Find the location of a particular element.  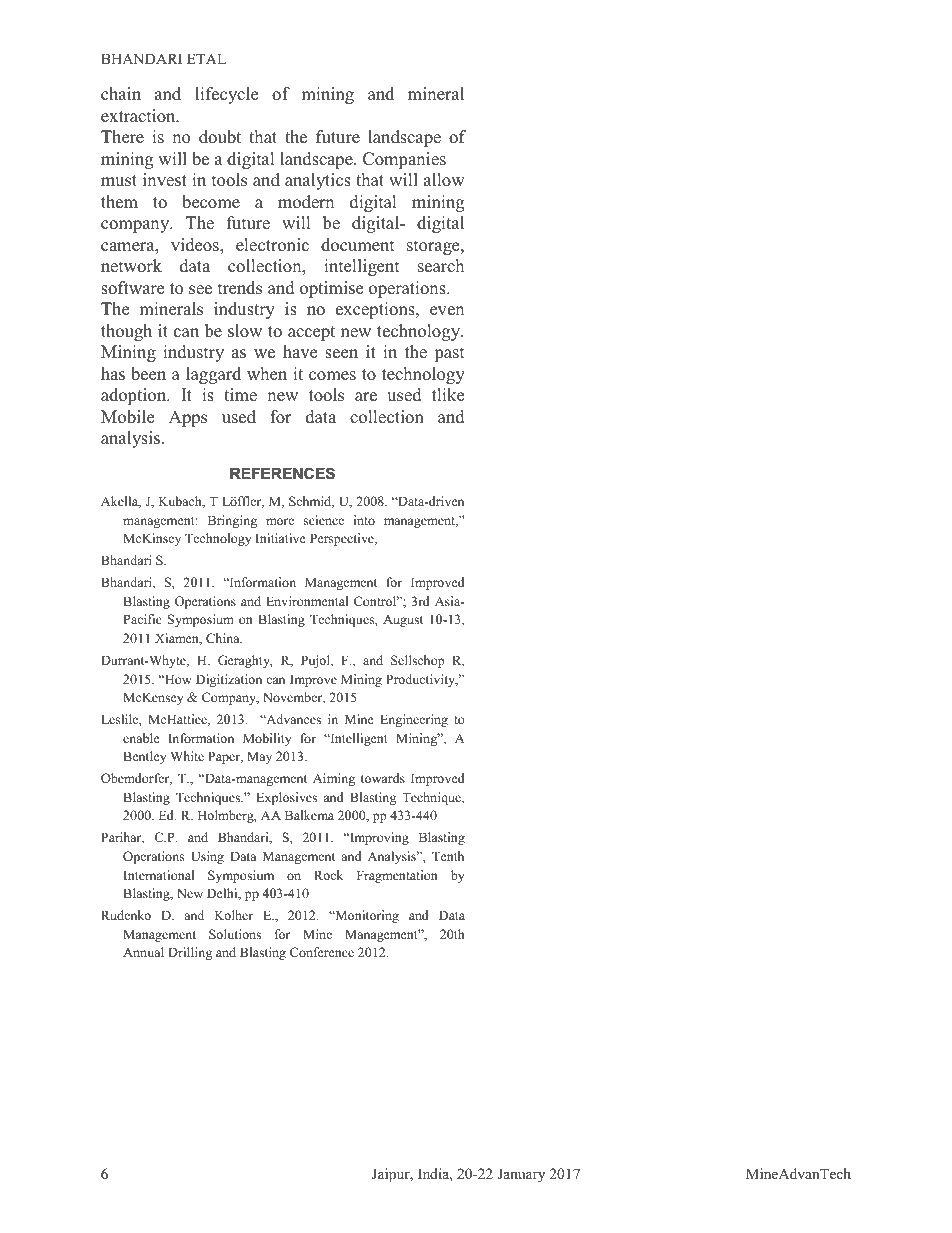

Conference is located at coordinates (322, 952).
